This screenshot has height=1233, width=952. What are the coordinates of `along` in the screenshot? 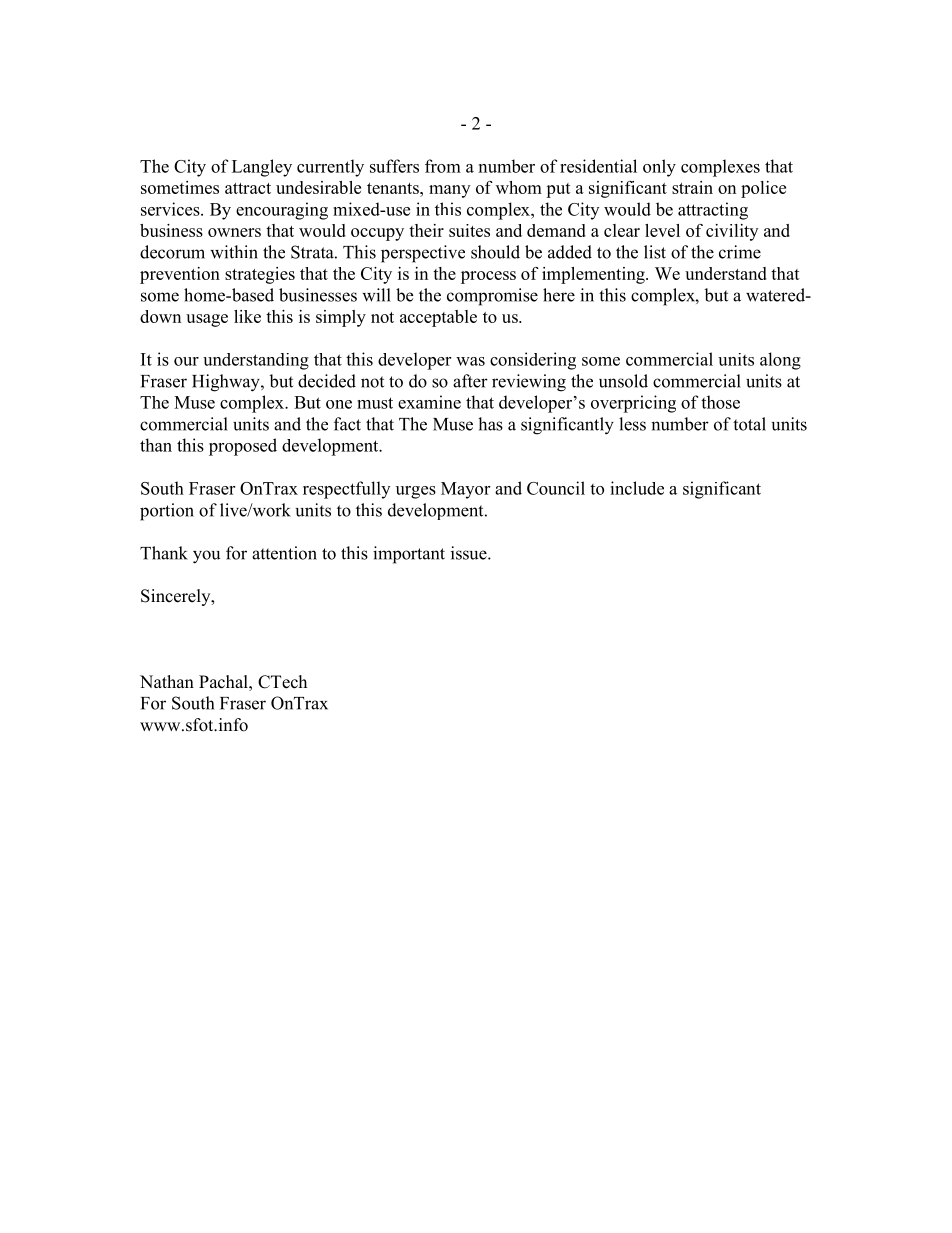 It's located at (780, 361).
